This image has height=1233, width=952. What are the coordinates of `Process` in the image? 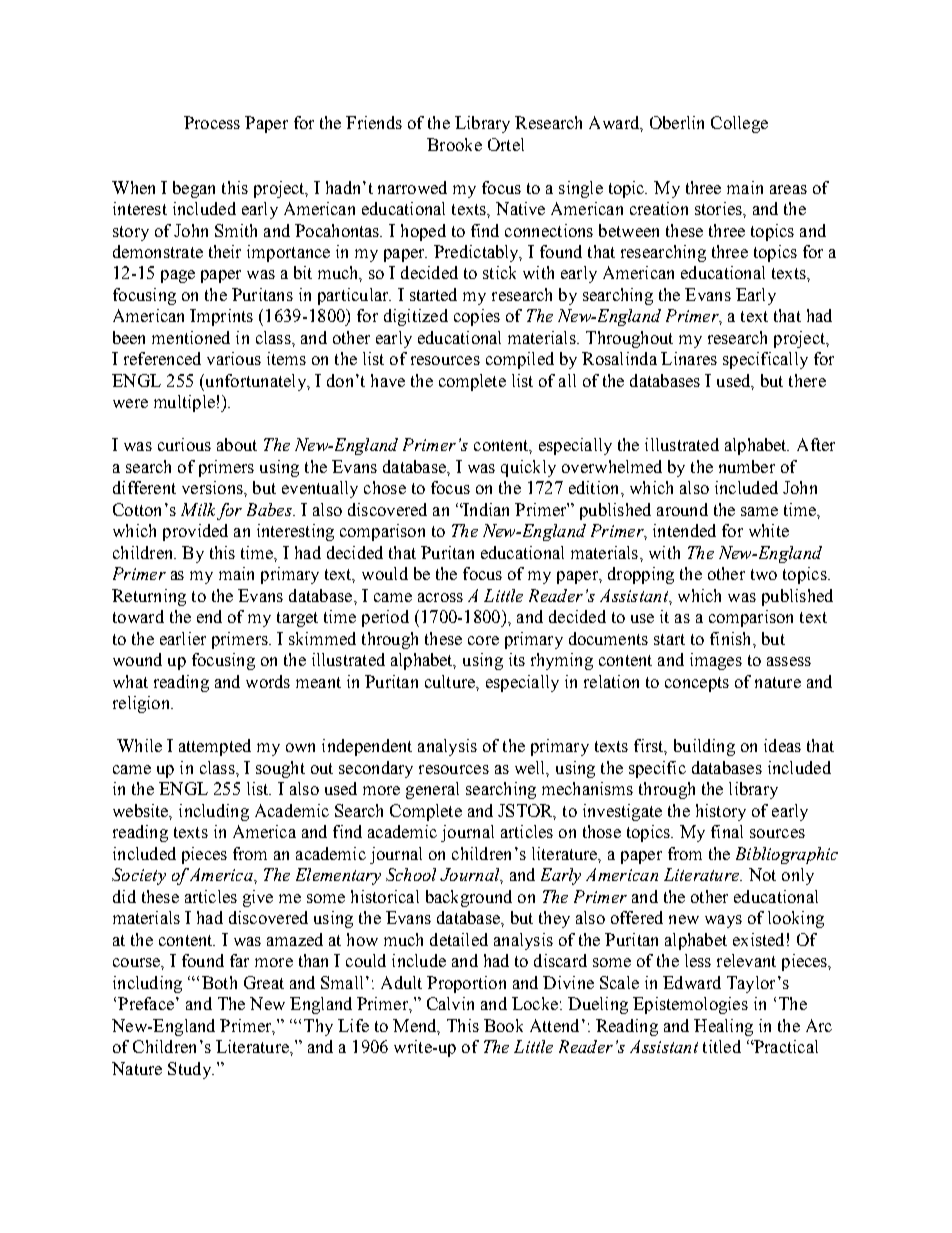 It's located at (212, 122).
